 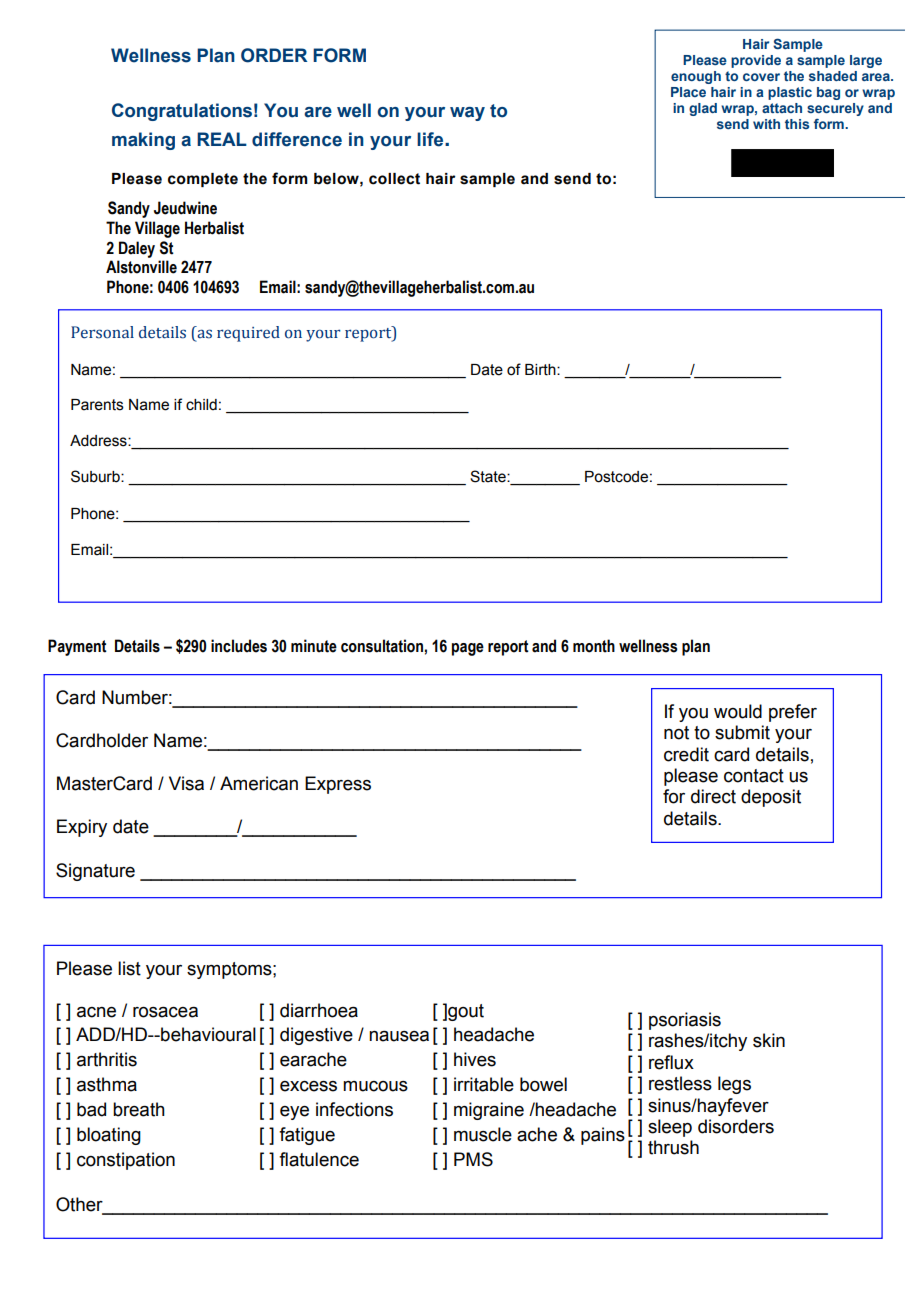 What do you see at coordinates (139, 1109) in the image?
I see `breath` at bounding box center [139, 1109].
